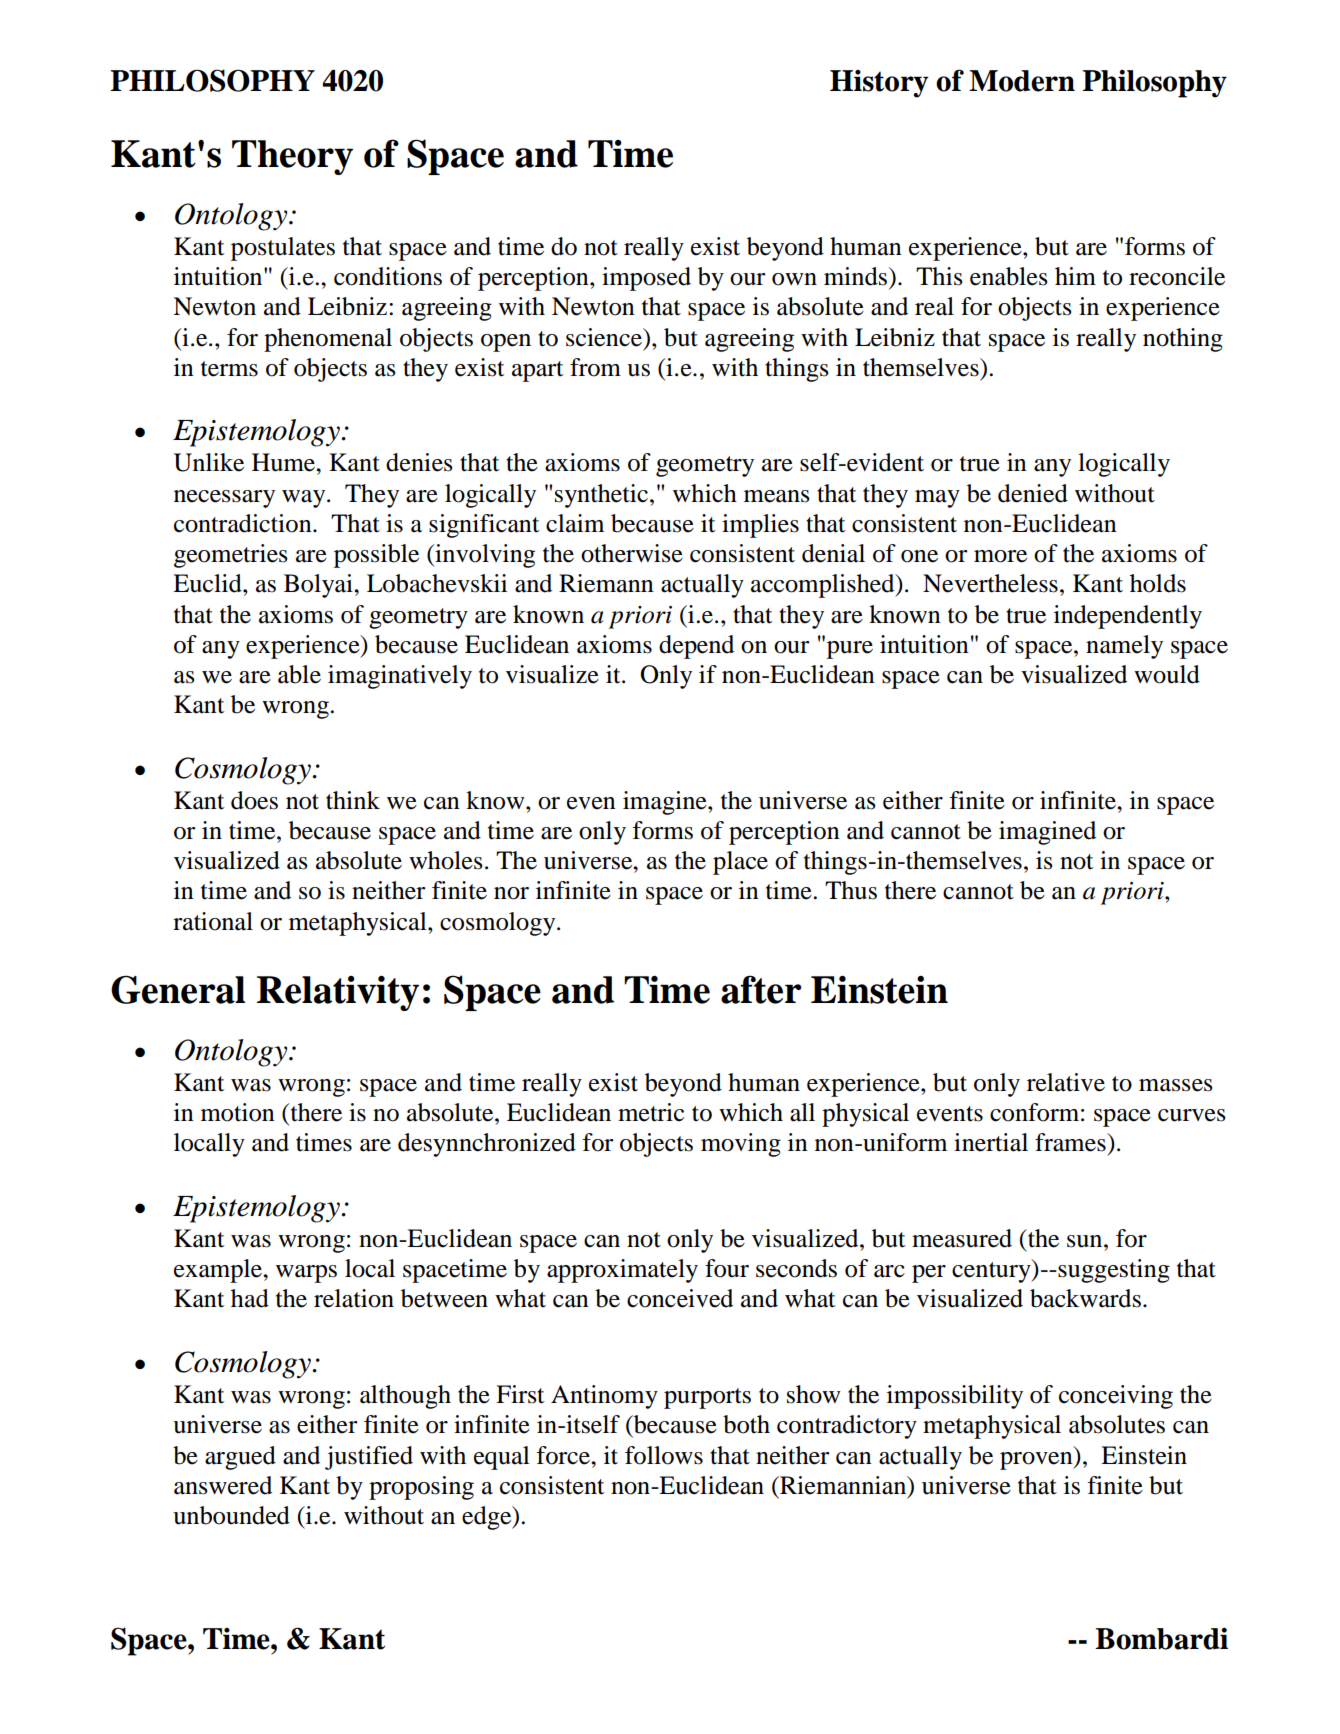 The width and height of the screenshot is (1340, 1734). I want to click on geometries, so click(231, 556).
